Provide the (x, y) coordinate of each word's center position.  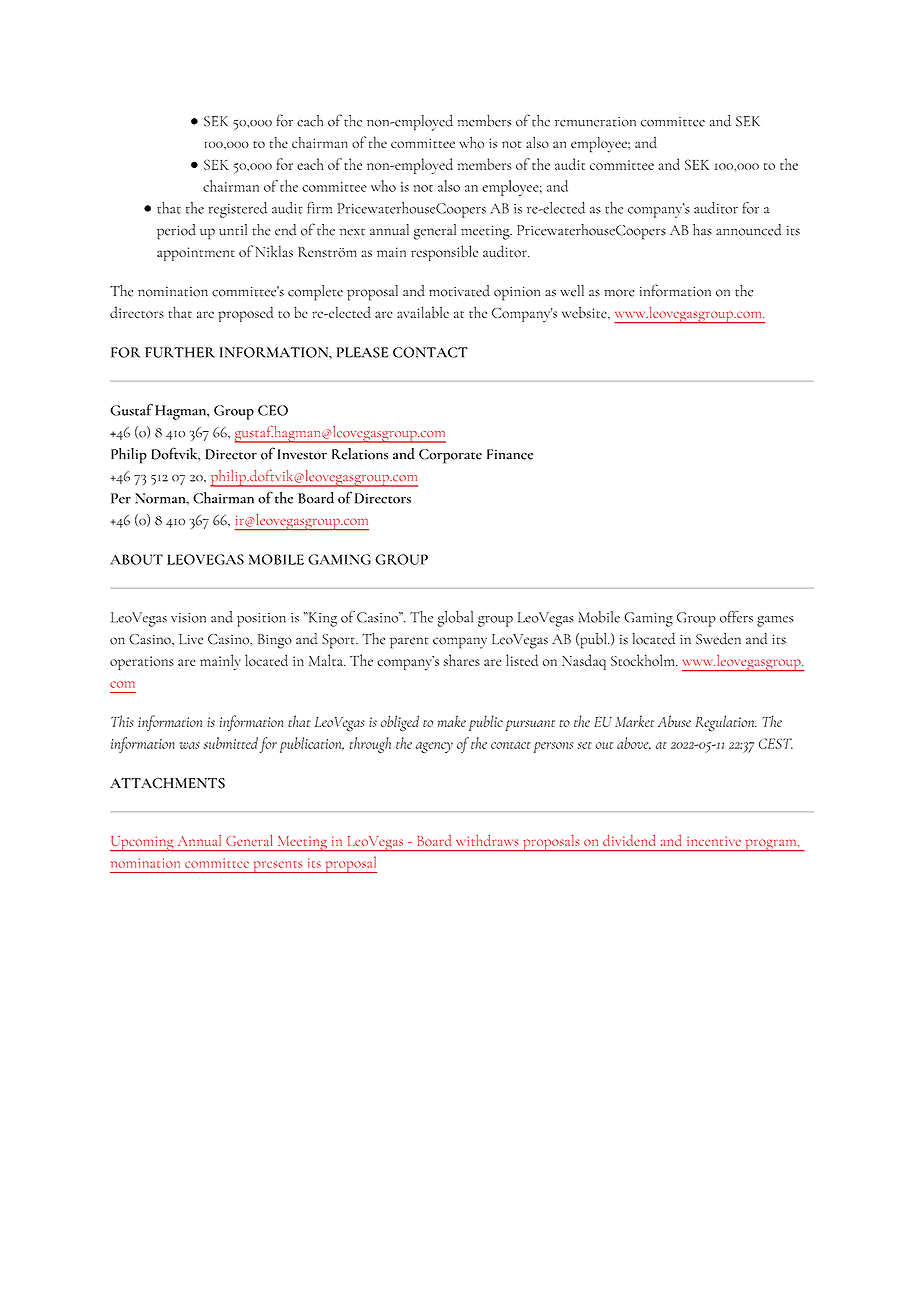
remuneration (595, 122)
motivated (459, 291)
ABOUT (136, 559)
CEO (273, 410)
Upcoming (143, 844)
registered (238, 210)
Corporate (450, 456)
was (189, 745)
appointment (196, 254)
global (455, 619)
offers (736, 617)
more (619, 293)
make (452, 721)
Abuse (674, 721)
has (702, 230)
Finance (510, 454)
